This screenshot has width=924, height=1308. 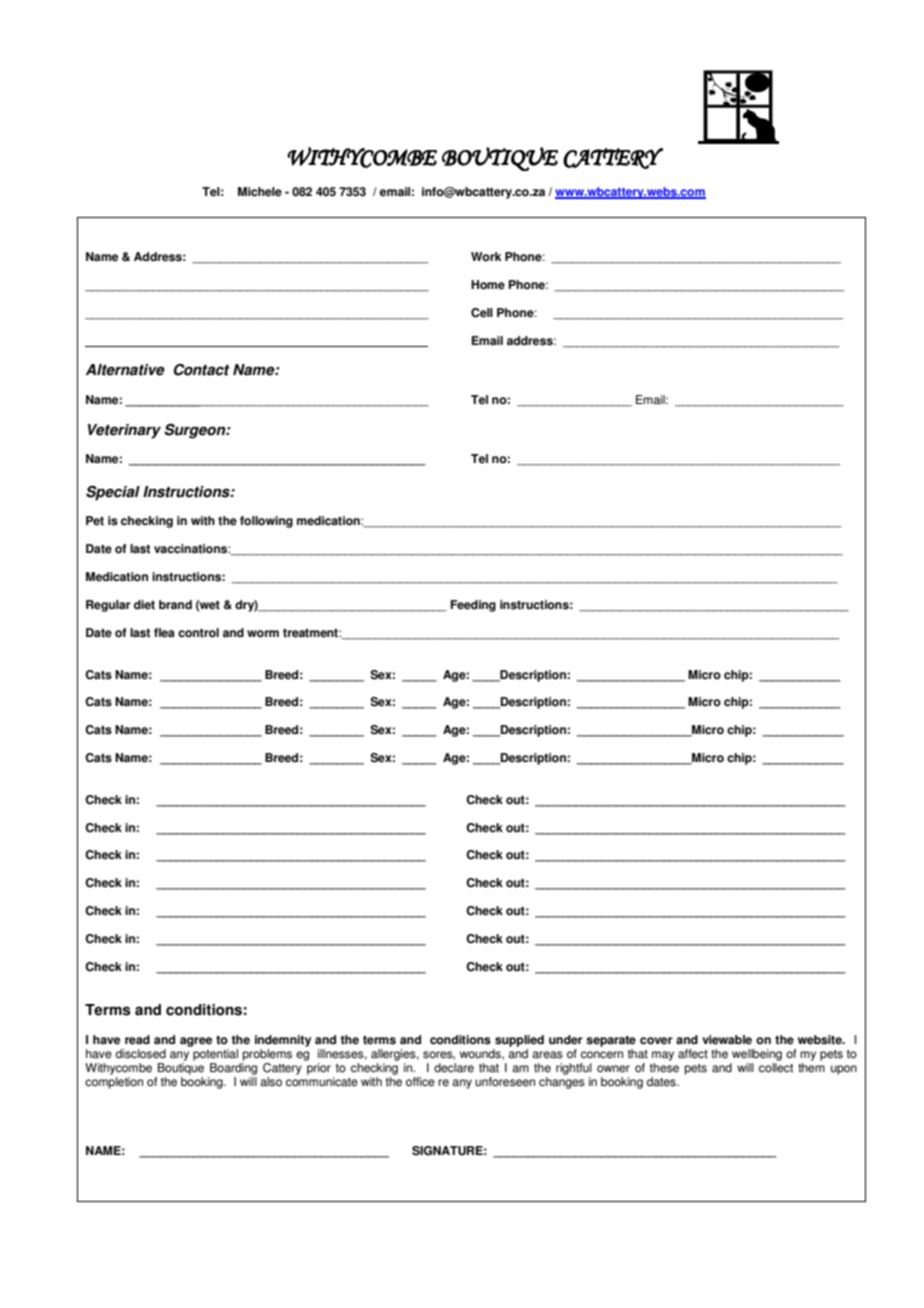 What do you see at coordinates (260, 192) in the screenshot?
I see `Michele` at bounding box center [260, 192].
